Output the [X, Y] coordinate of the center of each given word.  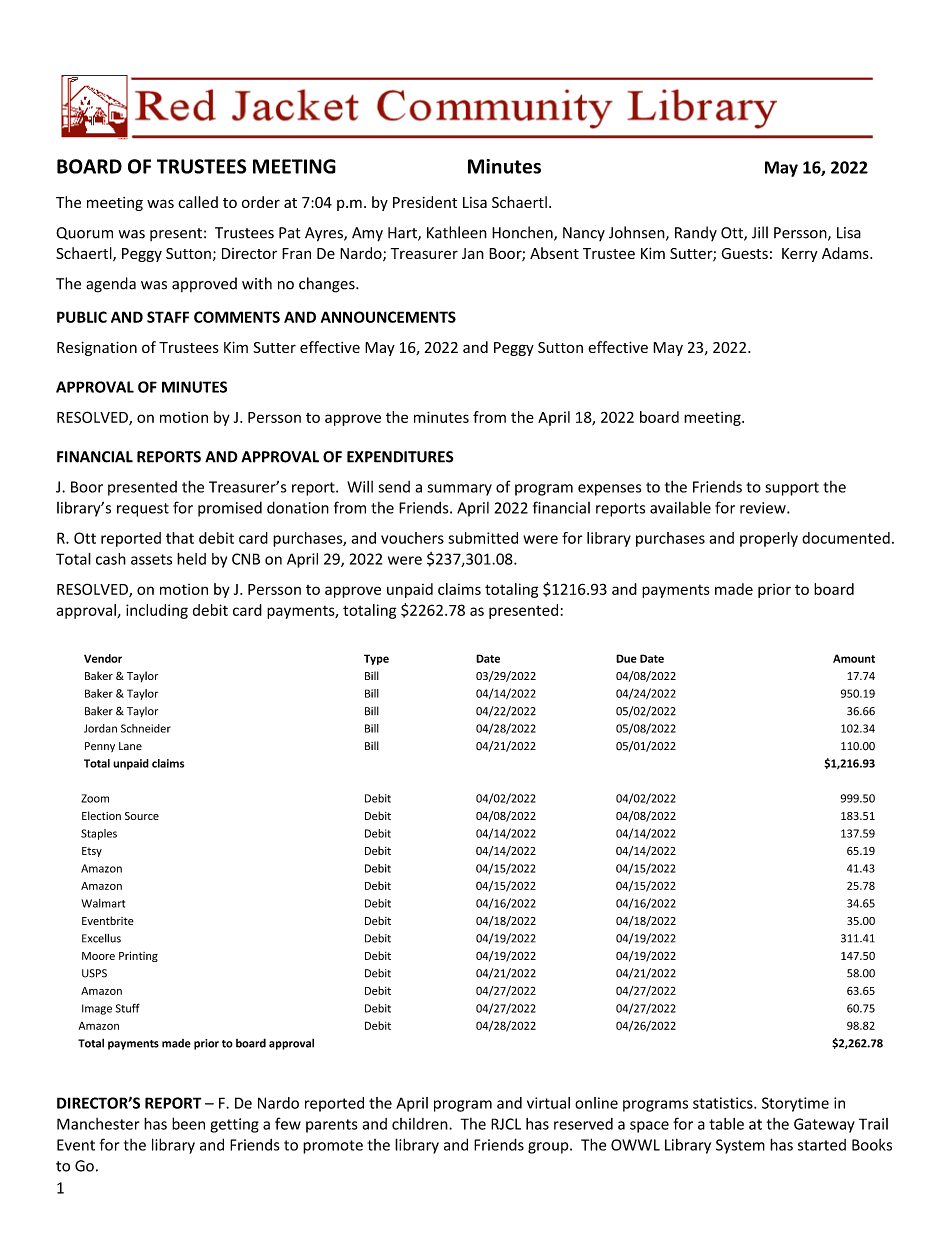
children [421, 1124]
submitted [483, 538]
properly [769, 539]
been [188, 1123]
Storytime [795, 1104]
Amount [854, 658]
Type [376, 659]
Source [142, 816]
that [180, 538]
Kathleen [457, 232]
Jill [760, 232]
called [198, 202]
